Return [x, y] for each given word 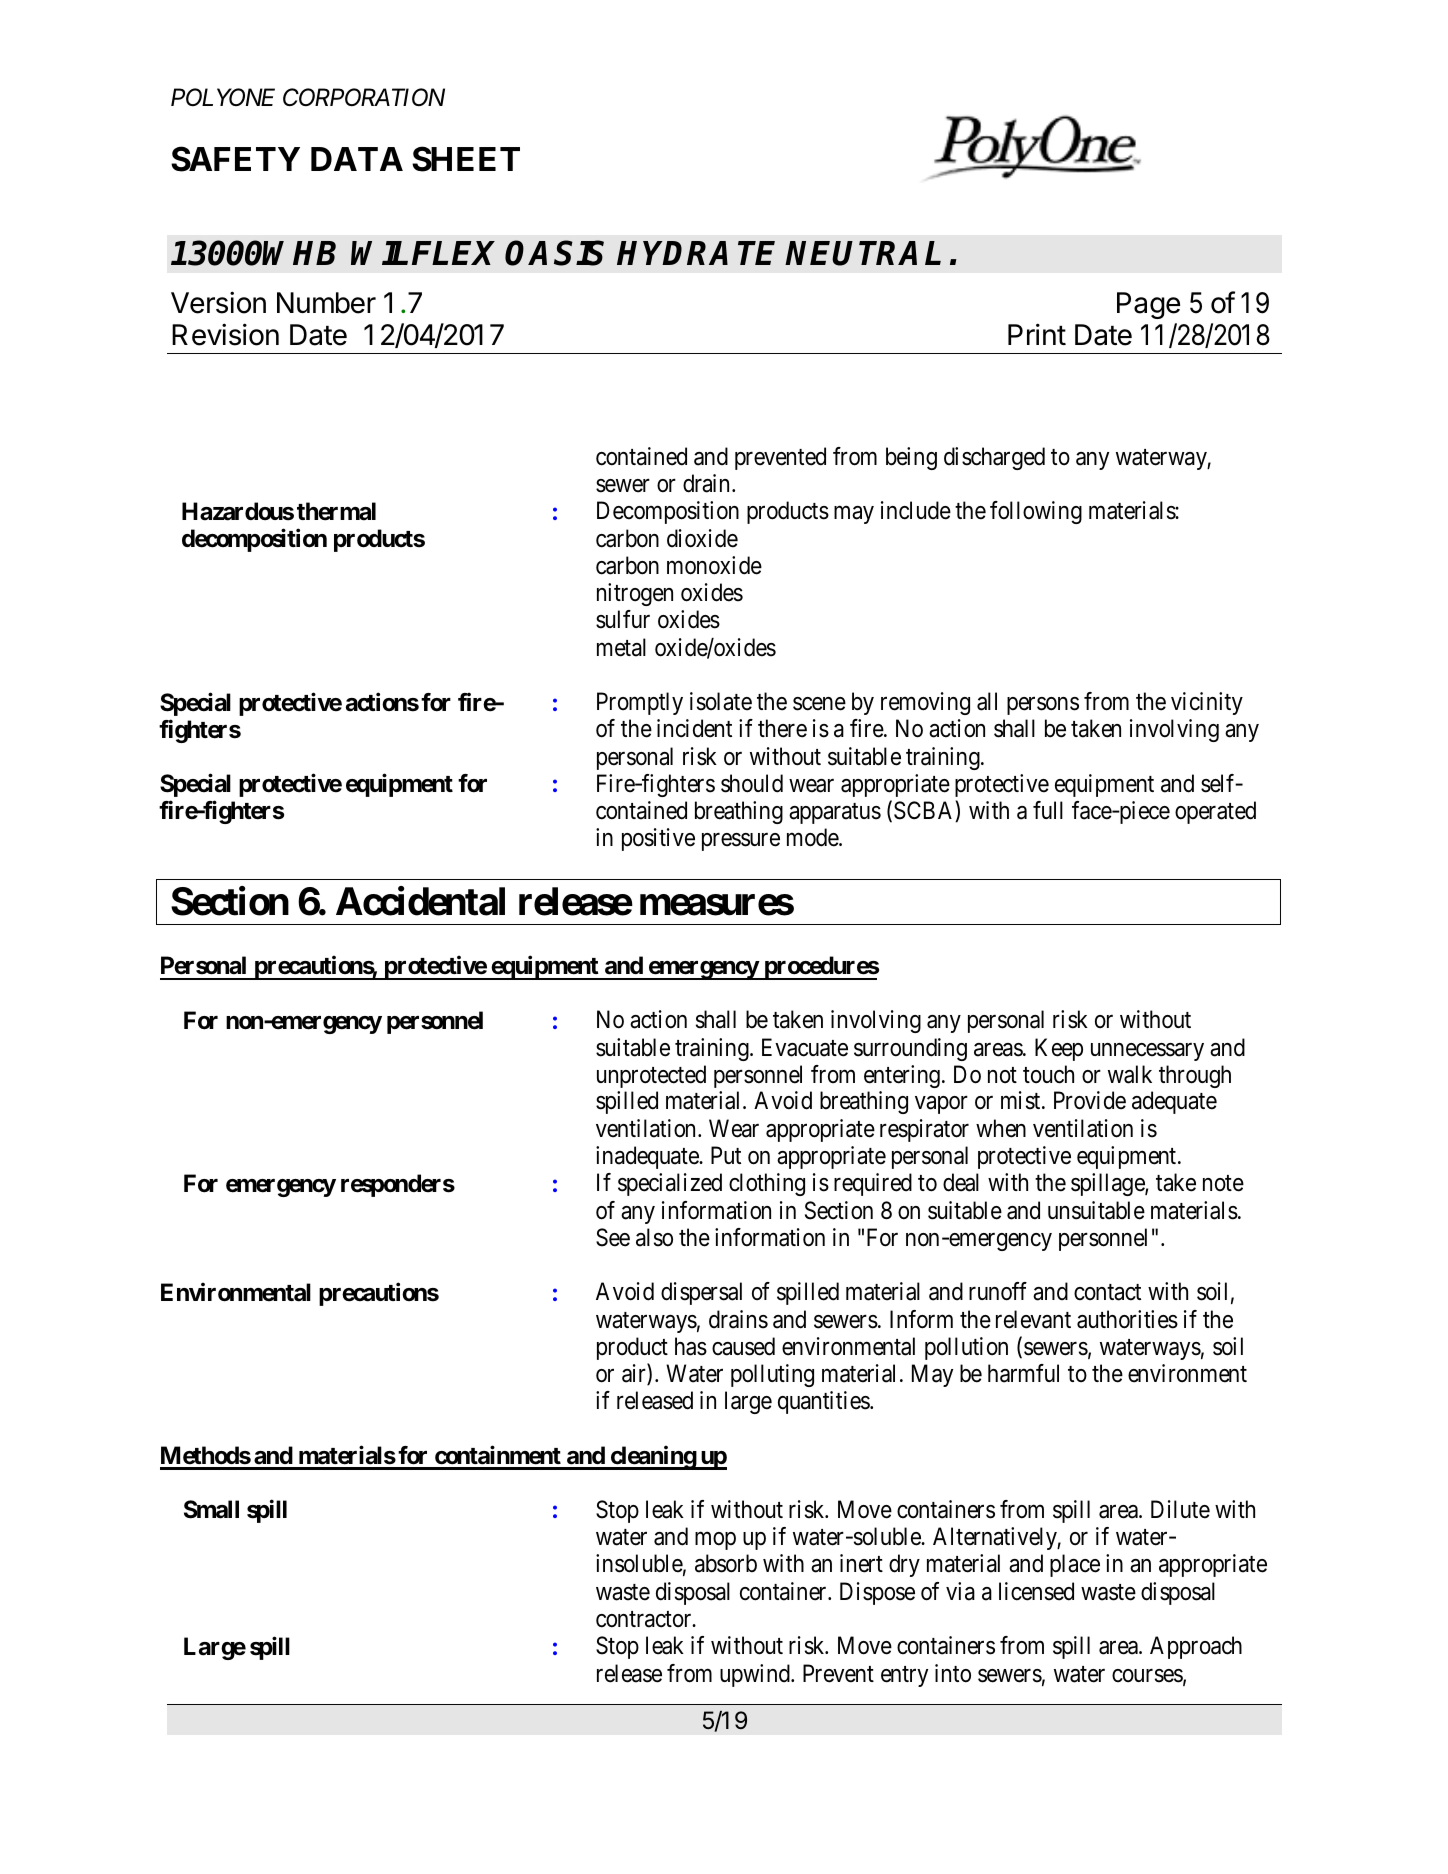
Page [1148, 305]
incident [694, 728]
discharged [994, 458]
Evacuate [805, 1047]
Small [211, 1509]
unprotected [651, 1076]
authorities [1127, 1319]
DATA [357, 159]
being [911, 458]
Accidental [420, 901]
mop [715, 1541]
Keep [1059, 1049]
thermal [336, 511]
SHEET [466, 159]
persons [1043, 706]
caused [743, 1346]
